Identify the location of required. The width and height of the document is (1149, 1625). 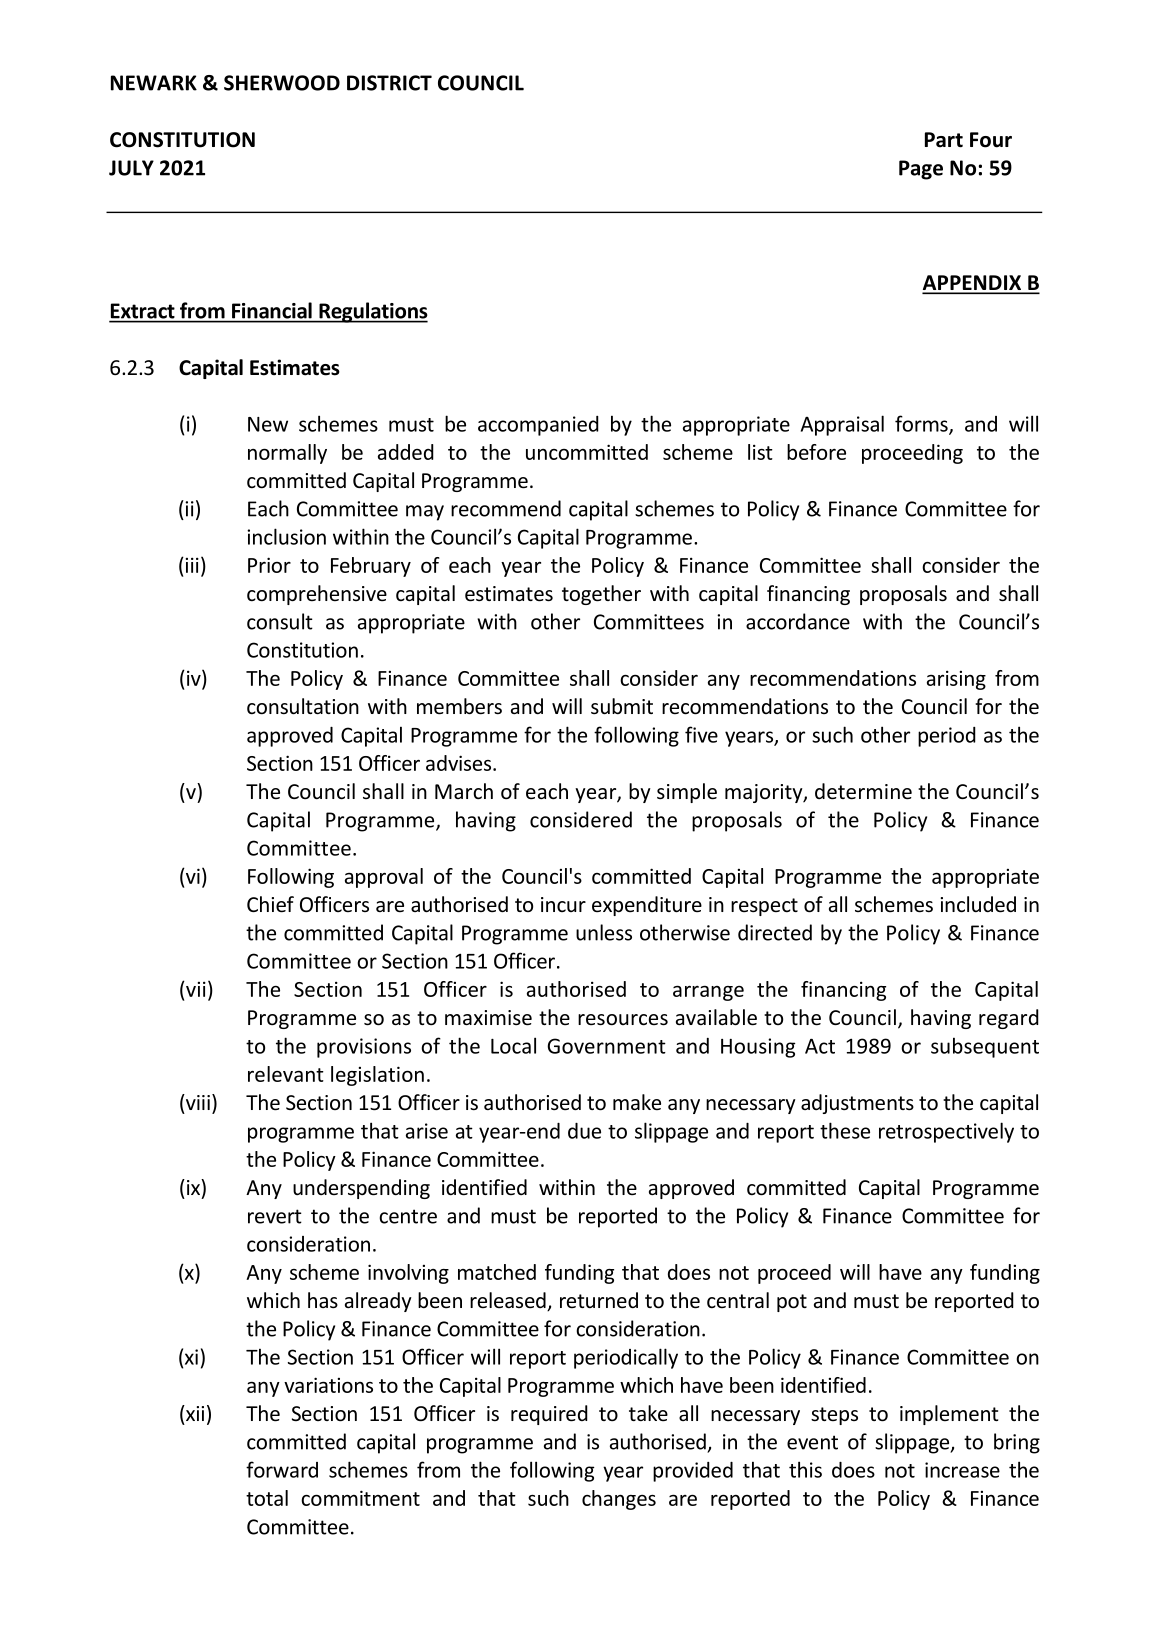
(549, 1415).
